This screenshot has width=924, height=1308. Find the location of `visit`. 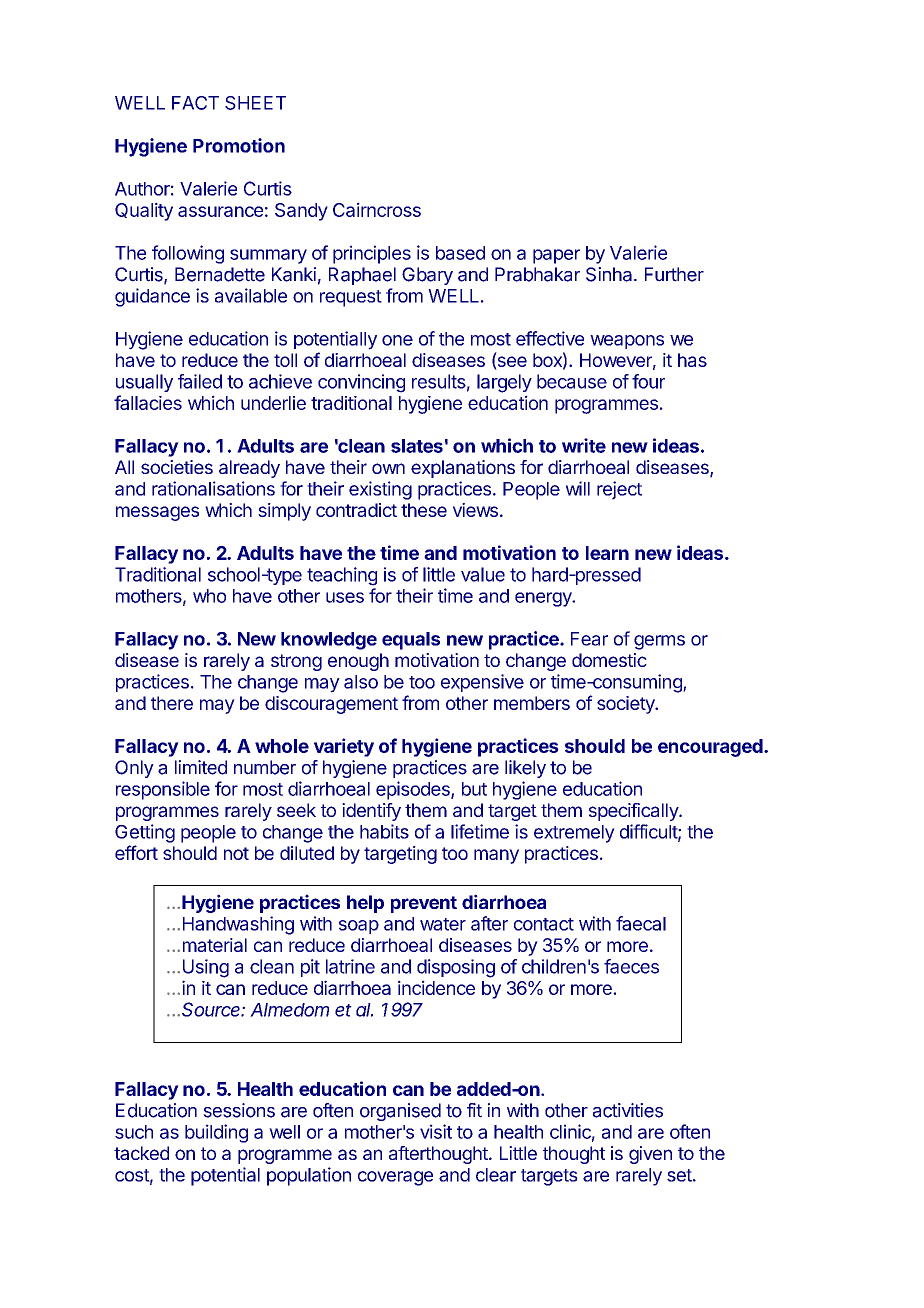

visit is located at coordinates (436, 1131).
